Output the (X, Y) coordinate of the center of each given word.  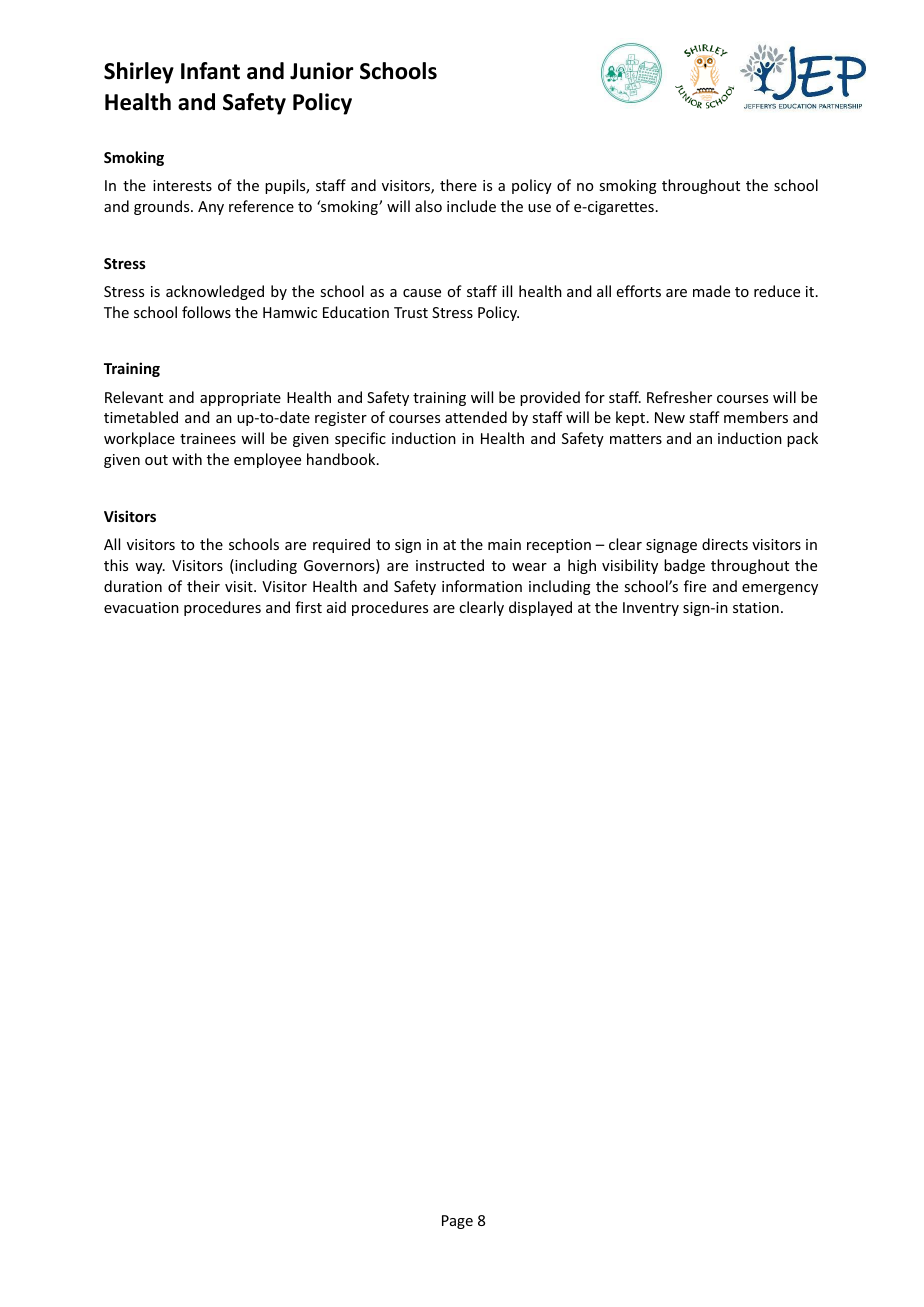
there (458, 185)
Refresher (679, 397)
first (308, 607)
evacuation (141, 607)
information (482, 586)
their (203, 586)
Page (457, 1222)
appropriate (240, 399)
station (756, 607)
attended (476, 417)
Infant (210, 71)
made (711, 291)
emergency (780, 589)
